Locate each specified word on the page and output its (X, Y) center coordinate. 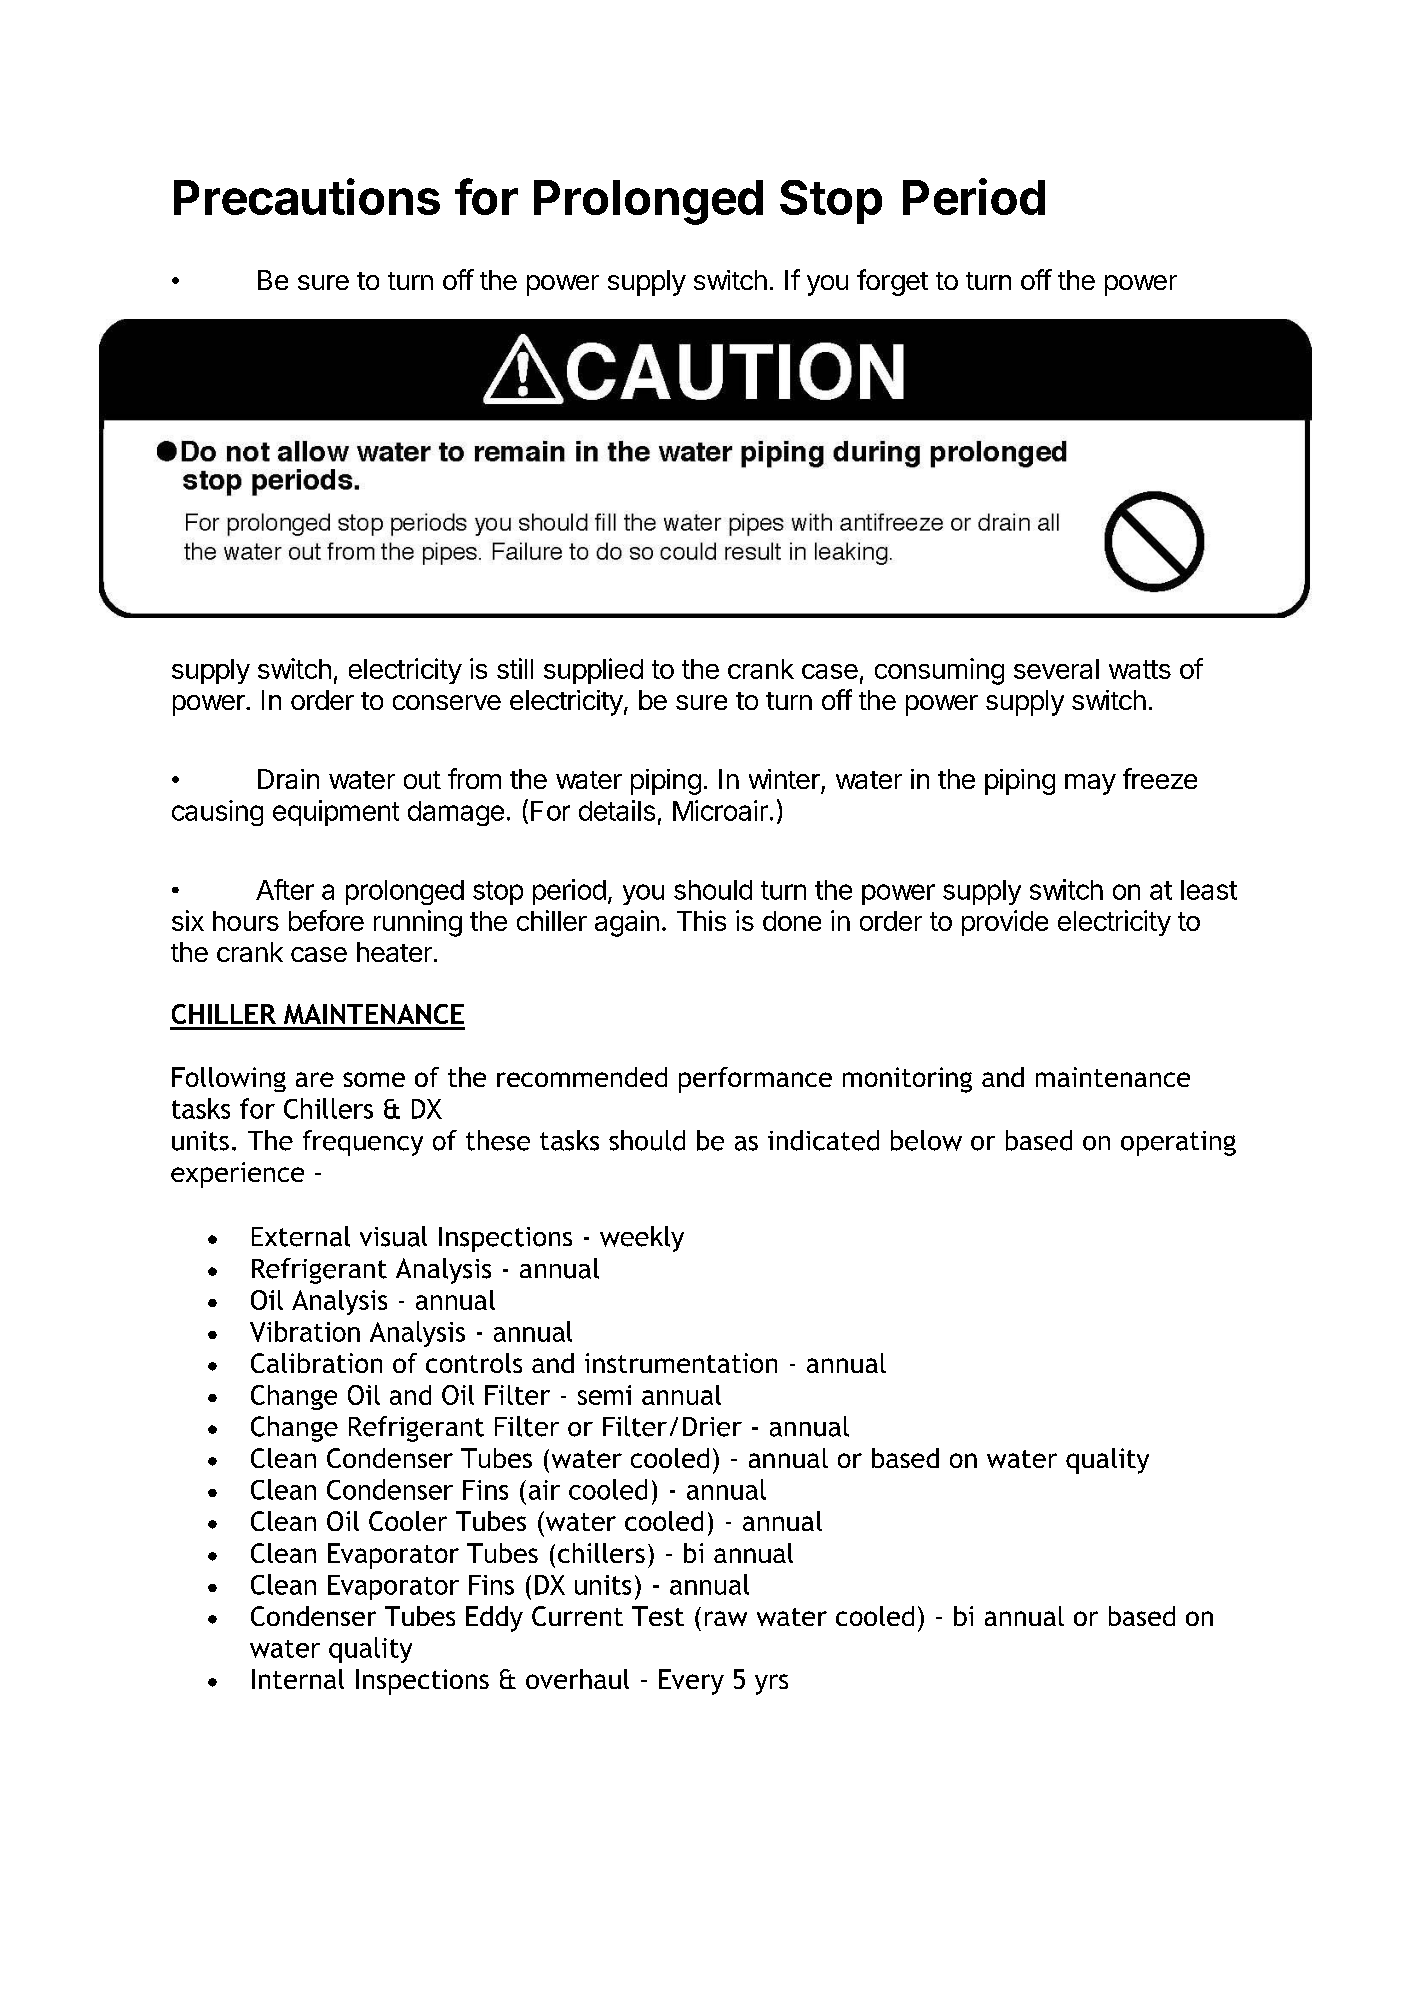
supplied (593, 671)
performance (755, 1080)
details (617, 810)
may (1090, 784)
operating (1178, 1143)
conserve (447, 702)
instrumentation (681, 1363)
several (1056, 669)
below (926, 1140)
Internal (298, 1679)
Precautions (307, 196)
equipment (336, 813)
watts (1140, 669)
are (315, 1079)
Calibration (316, 1363)
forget (892, 282)
